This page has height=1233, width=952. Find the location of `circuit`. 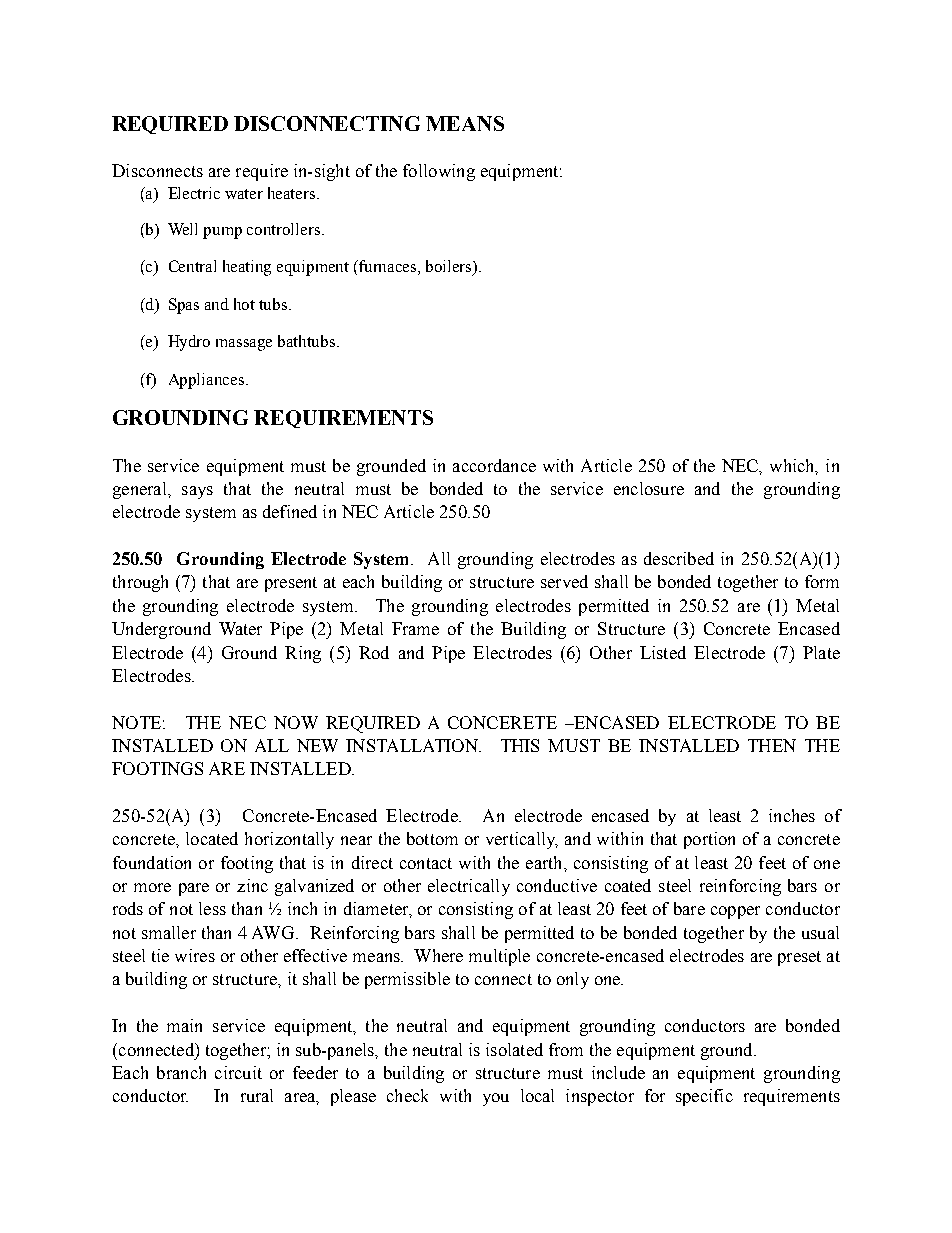

circuit is located at coordinates (238, 1072).
